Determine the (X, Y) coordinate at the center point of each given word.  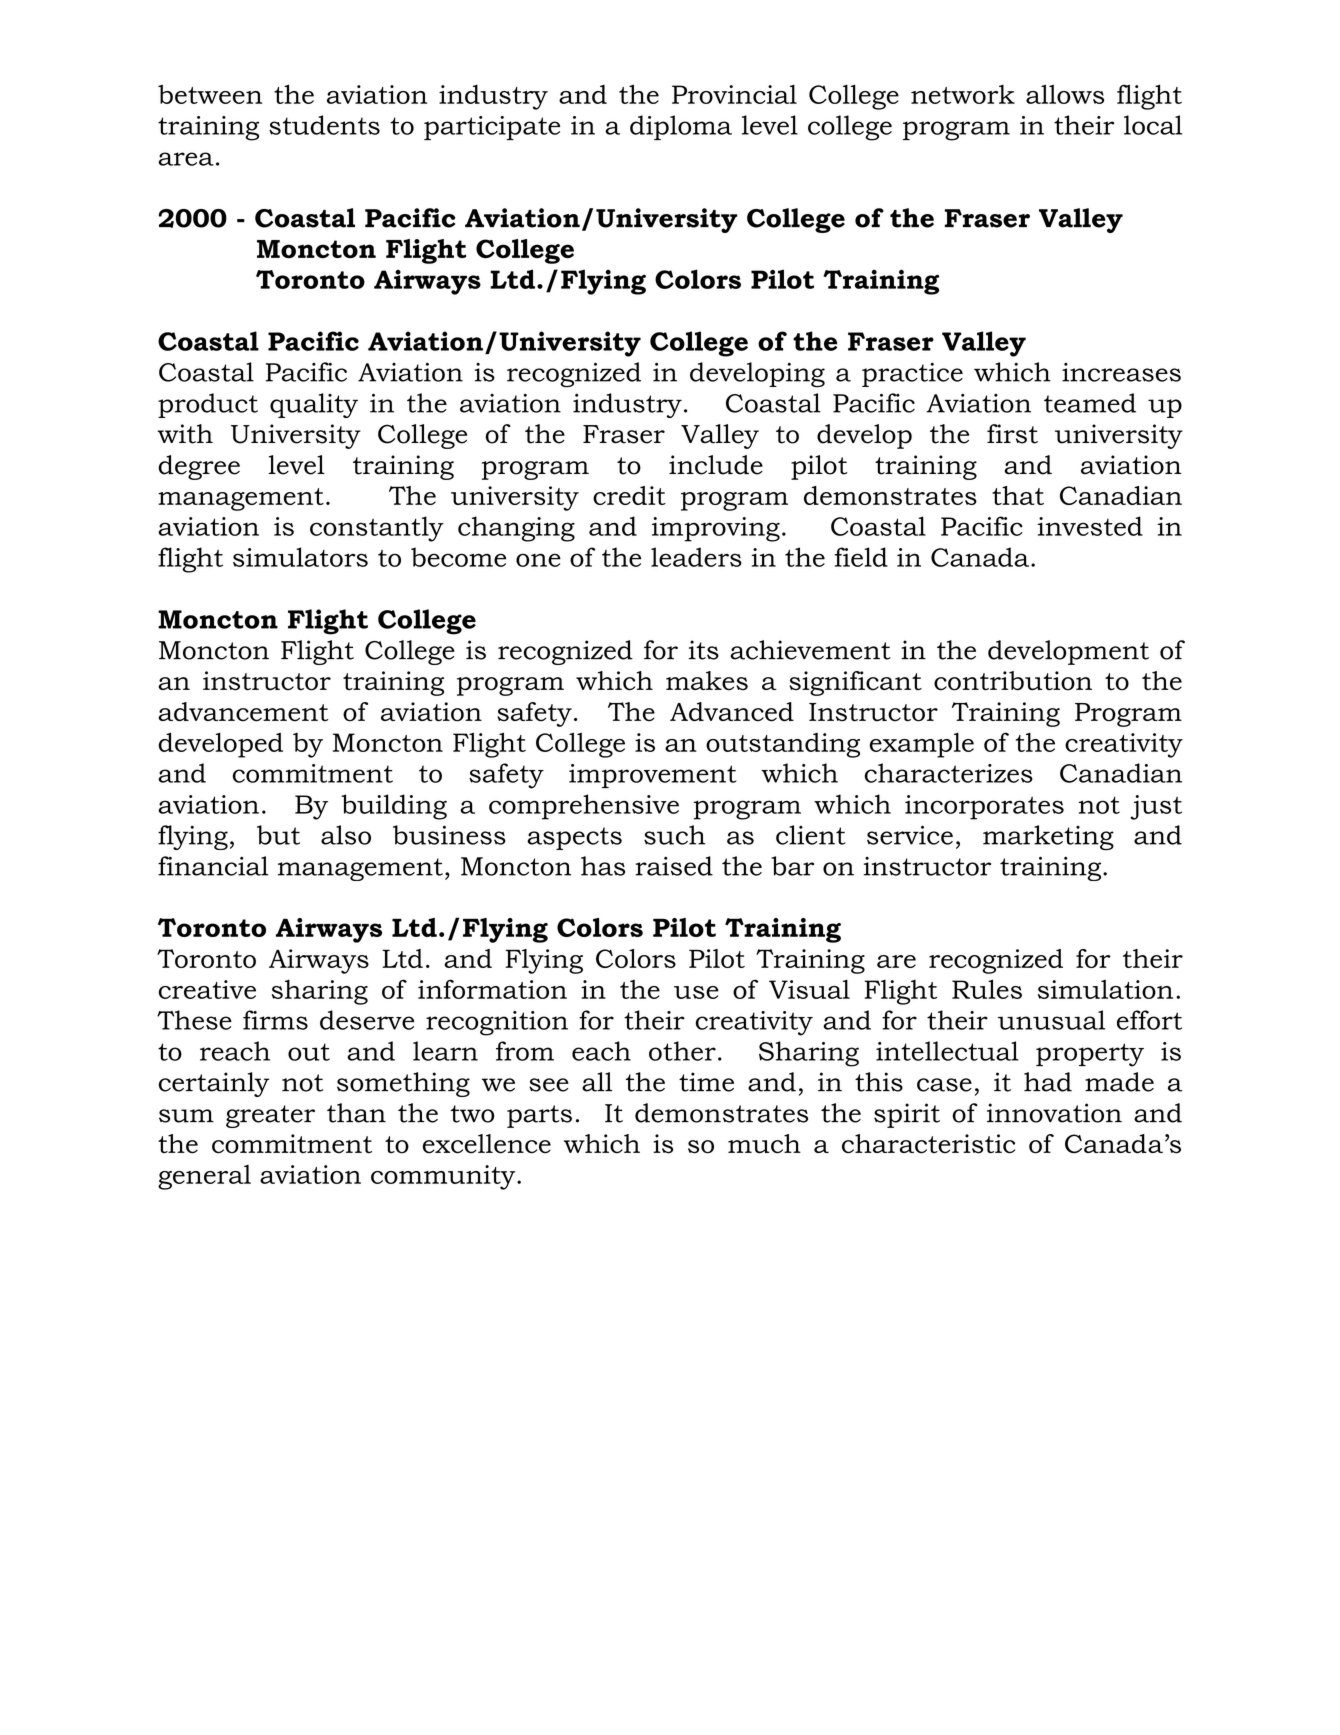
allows (1065, 94)
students (324, 125)
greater (270, 1116)
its (704, 650)
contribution (1013, 681)
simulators (300, 557)
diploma (681, 127)
